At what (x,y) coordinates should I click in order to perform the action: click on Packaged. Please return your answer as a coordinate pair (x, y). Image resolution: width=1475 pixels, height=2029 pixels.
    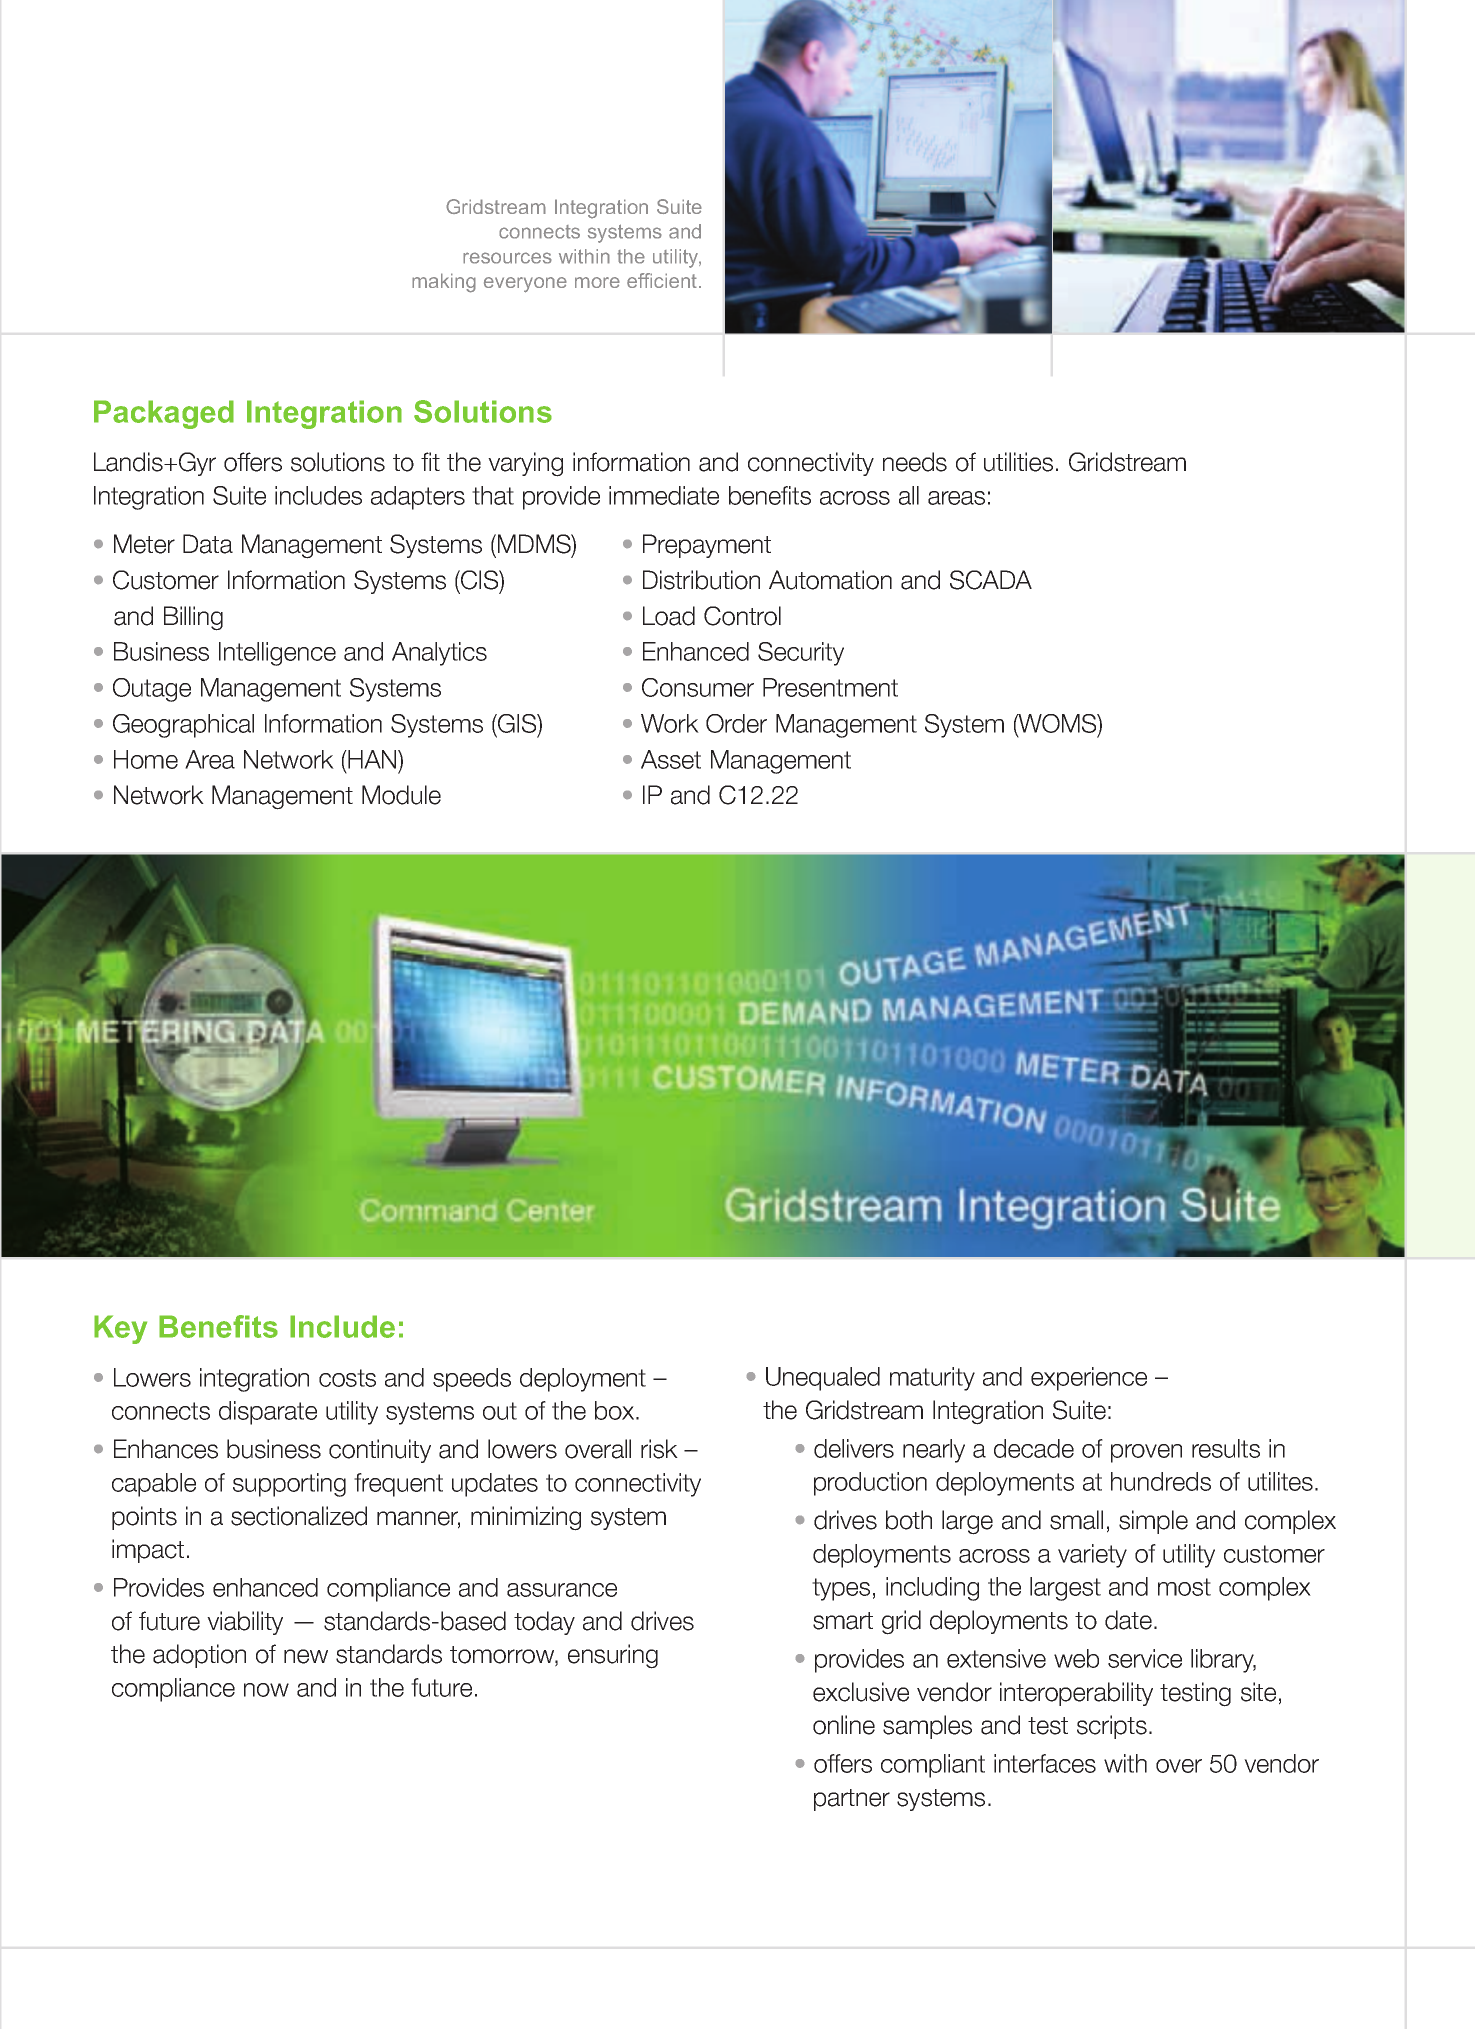
    Looking at the image, I should click on (164, 414).
